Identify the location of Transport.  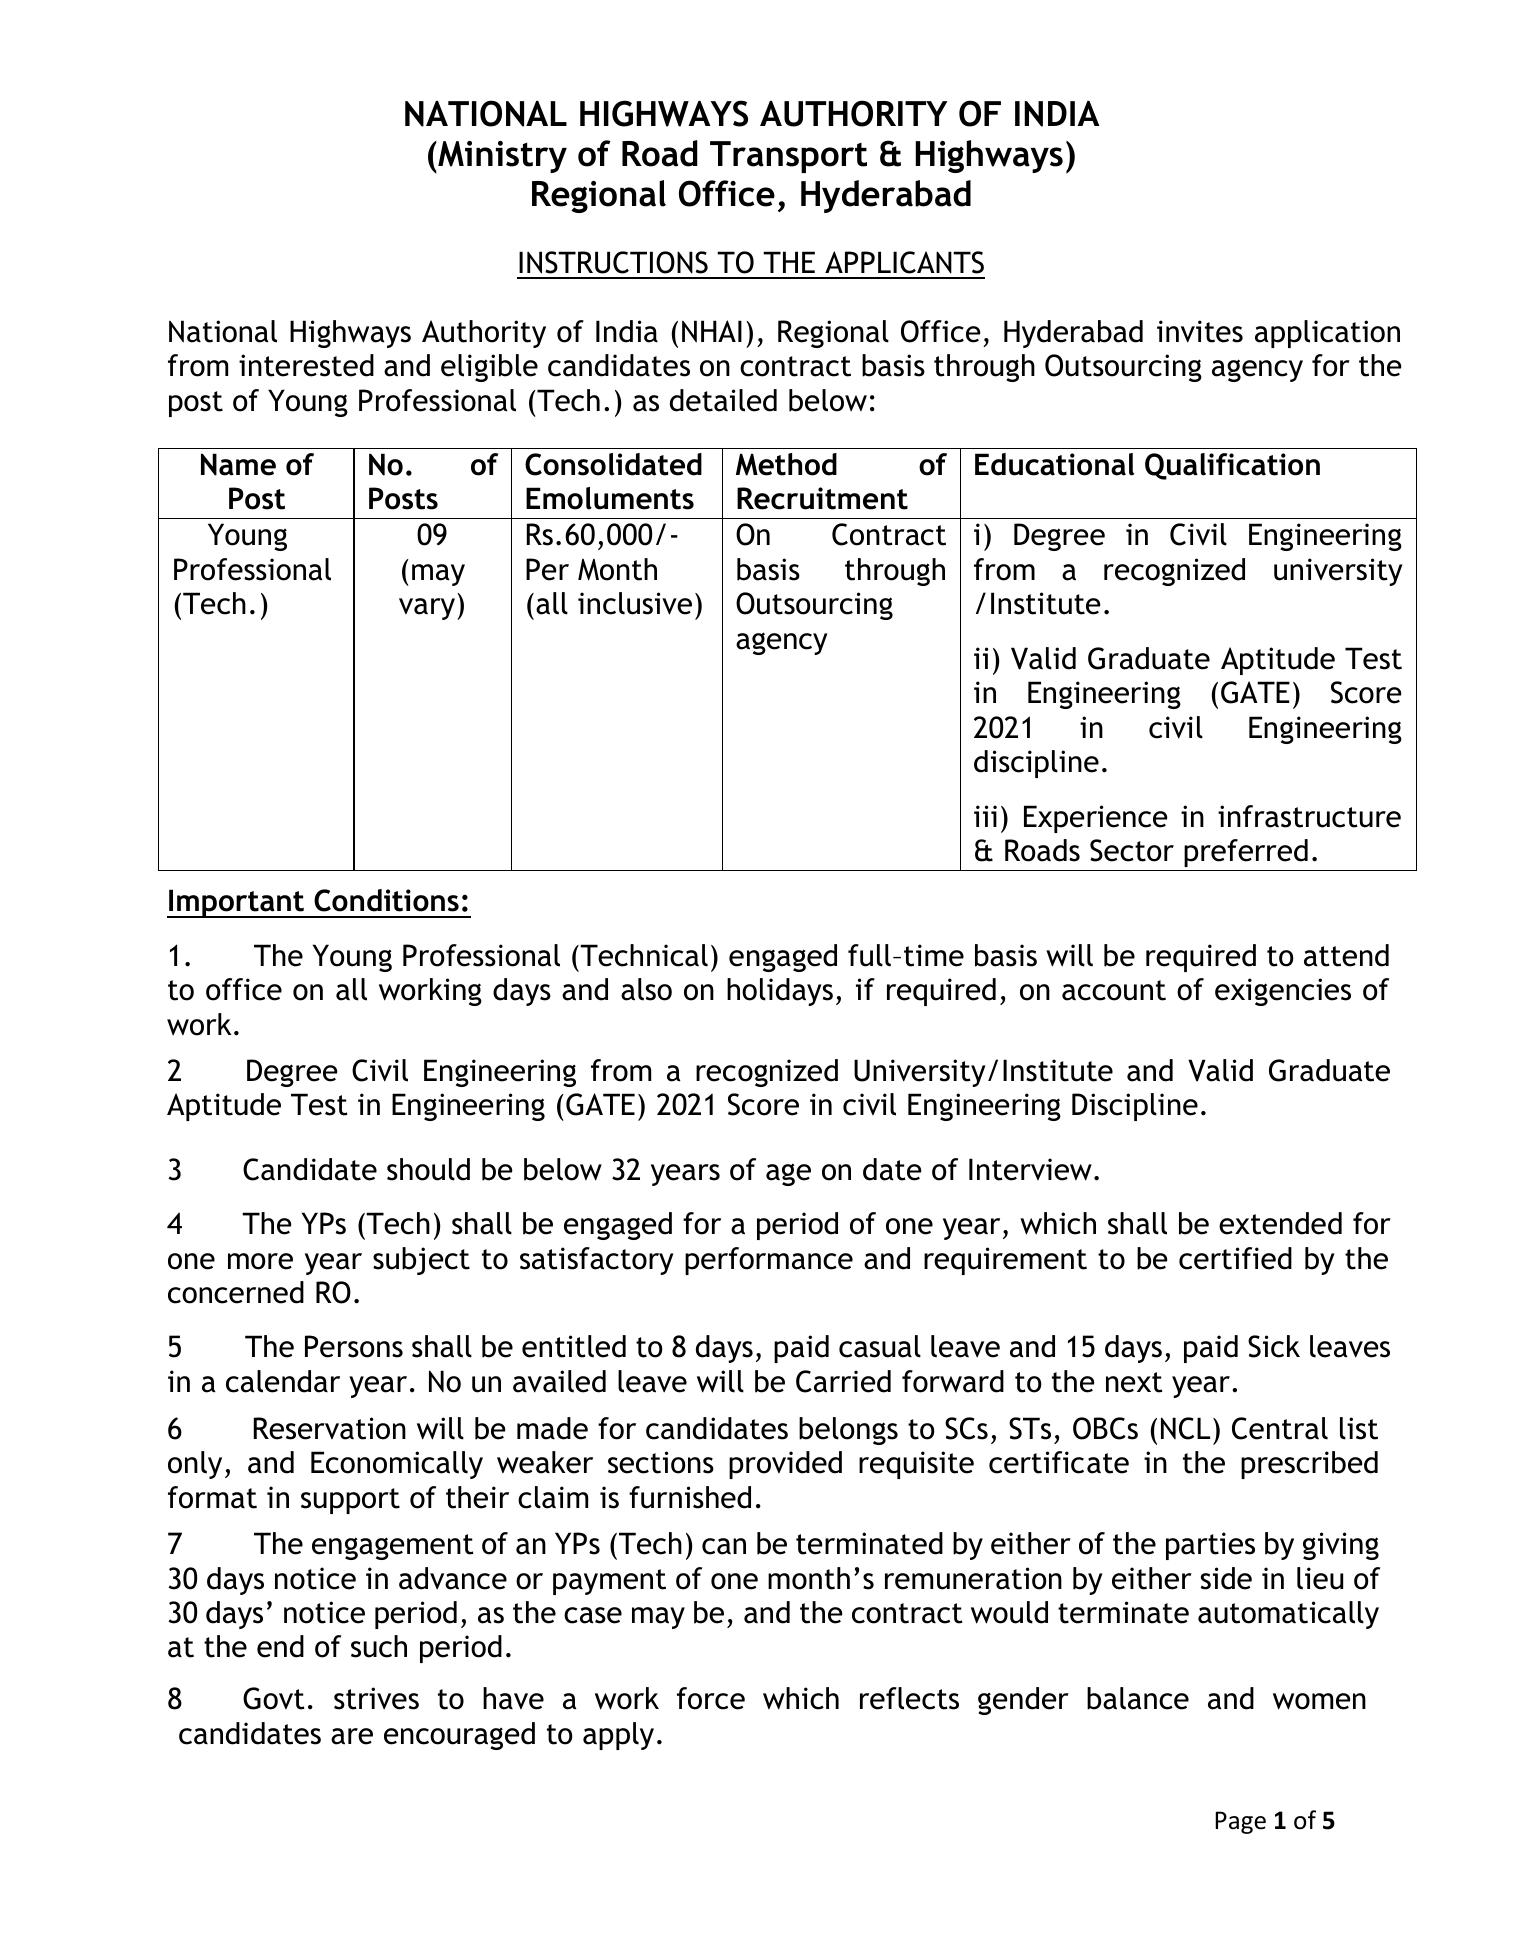
(788, 157).
